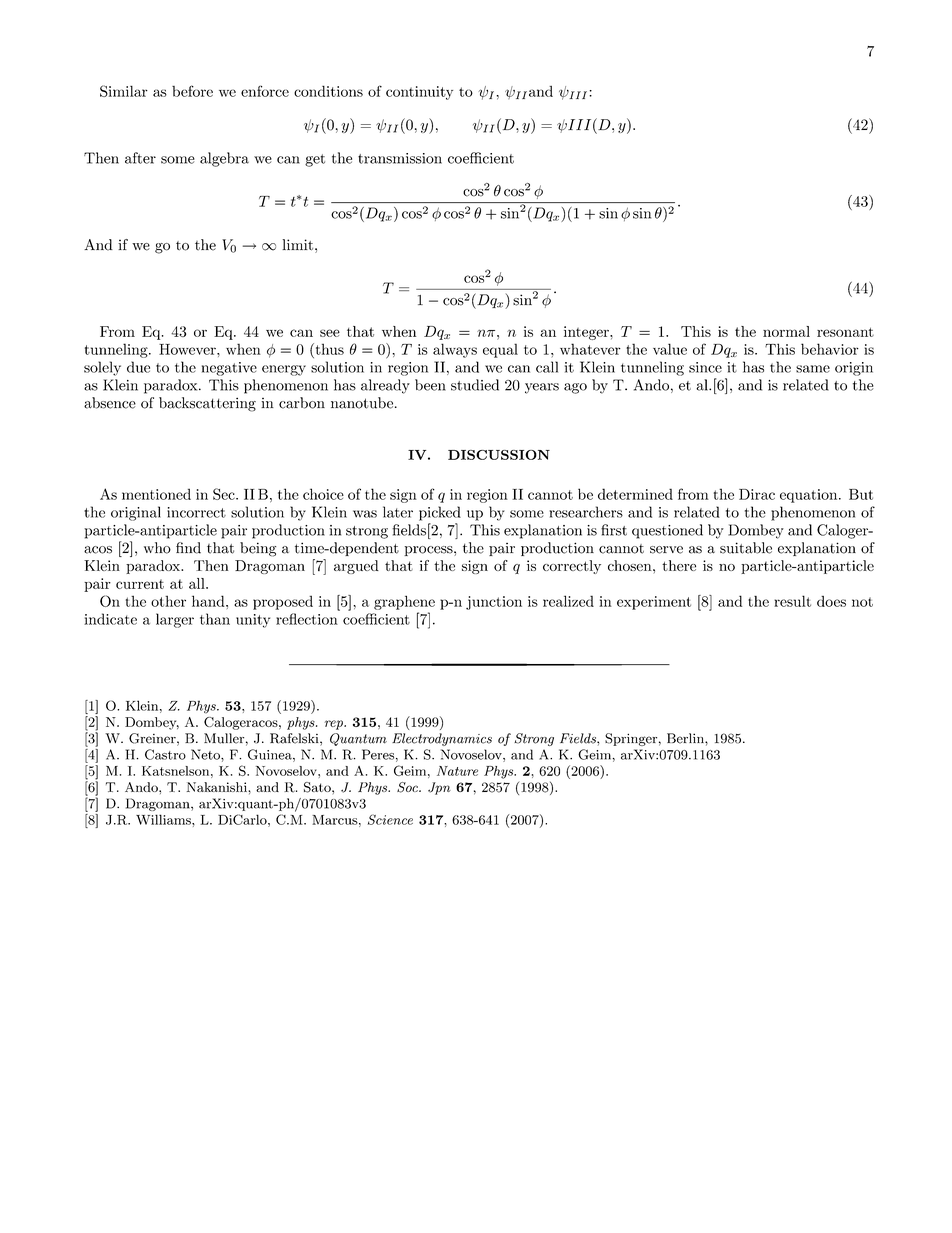 The width and height of the screenshot is (952, 1233). What do you see at coordinates (494, 603) in the screenshot?
I see `junction` at bounding box center [494, 603].
